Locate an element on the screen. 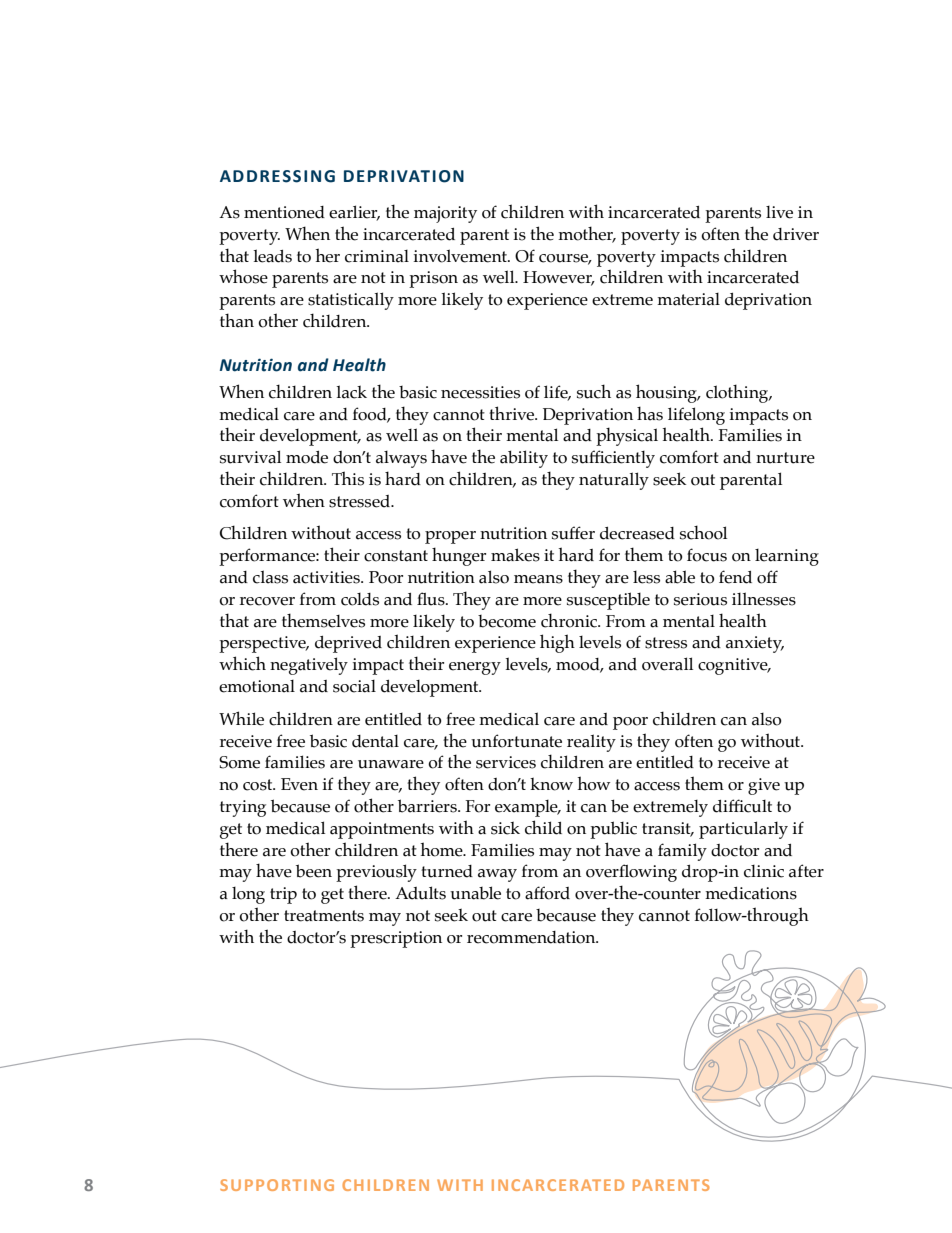  SUPPORTING is located at coordinates (277, 1185).
